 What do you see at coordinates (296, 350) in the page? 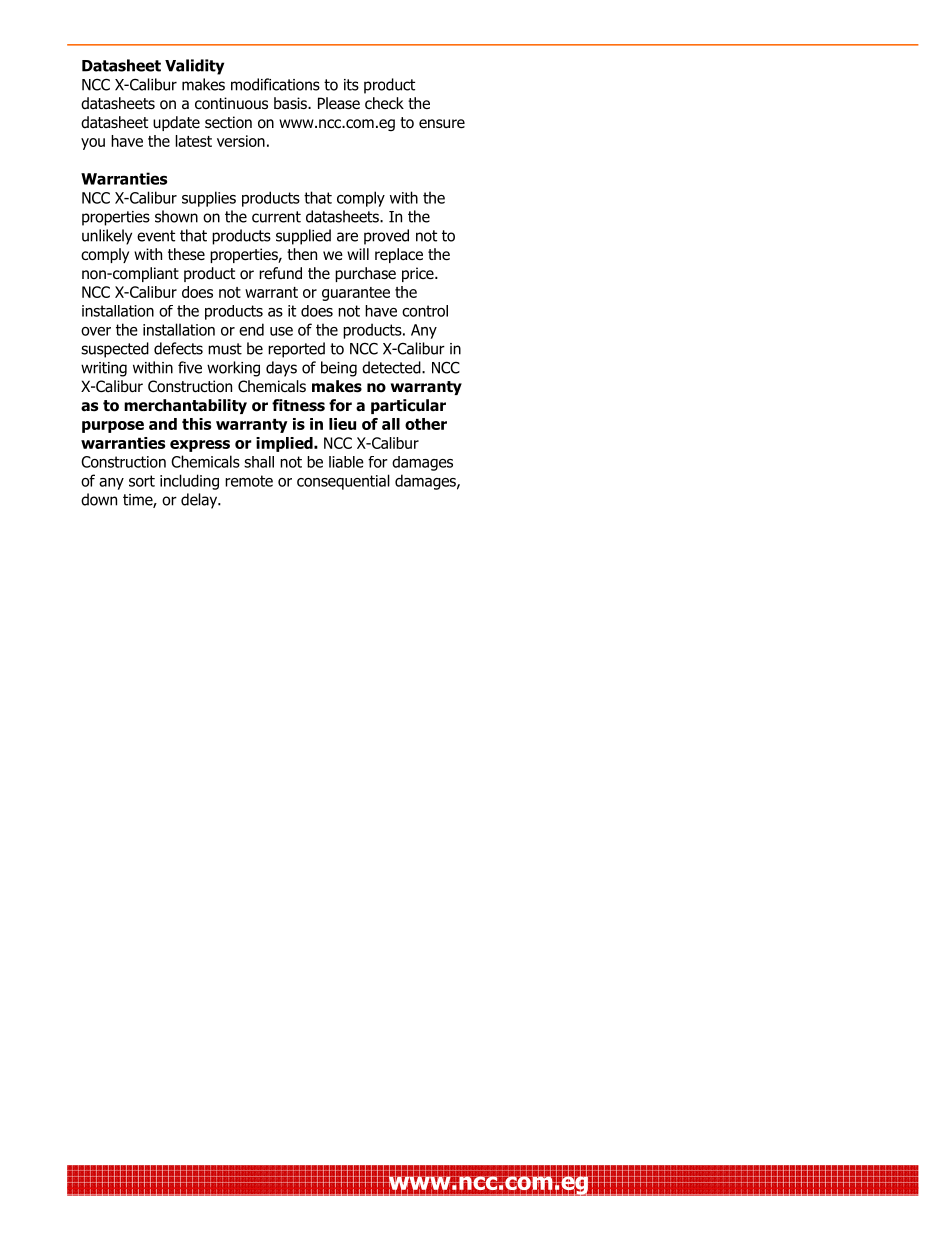
I see `reported` at bounding box center [296, 350].
